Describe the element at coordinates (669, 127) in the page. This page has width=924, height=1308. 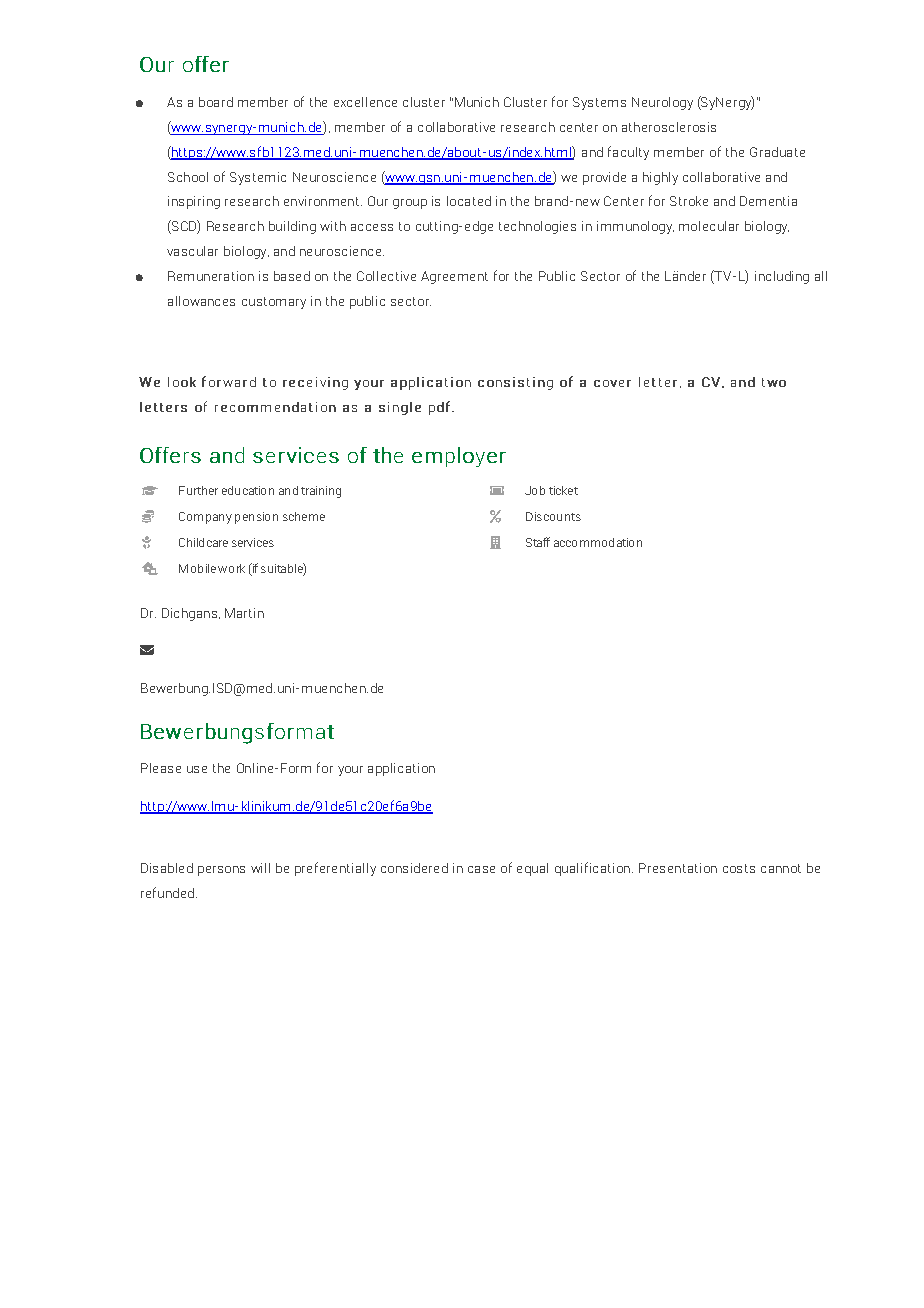
I see `atherosclerosis` at that location.
